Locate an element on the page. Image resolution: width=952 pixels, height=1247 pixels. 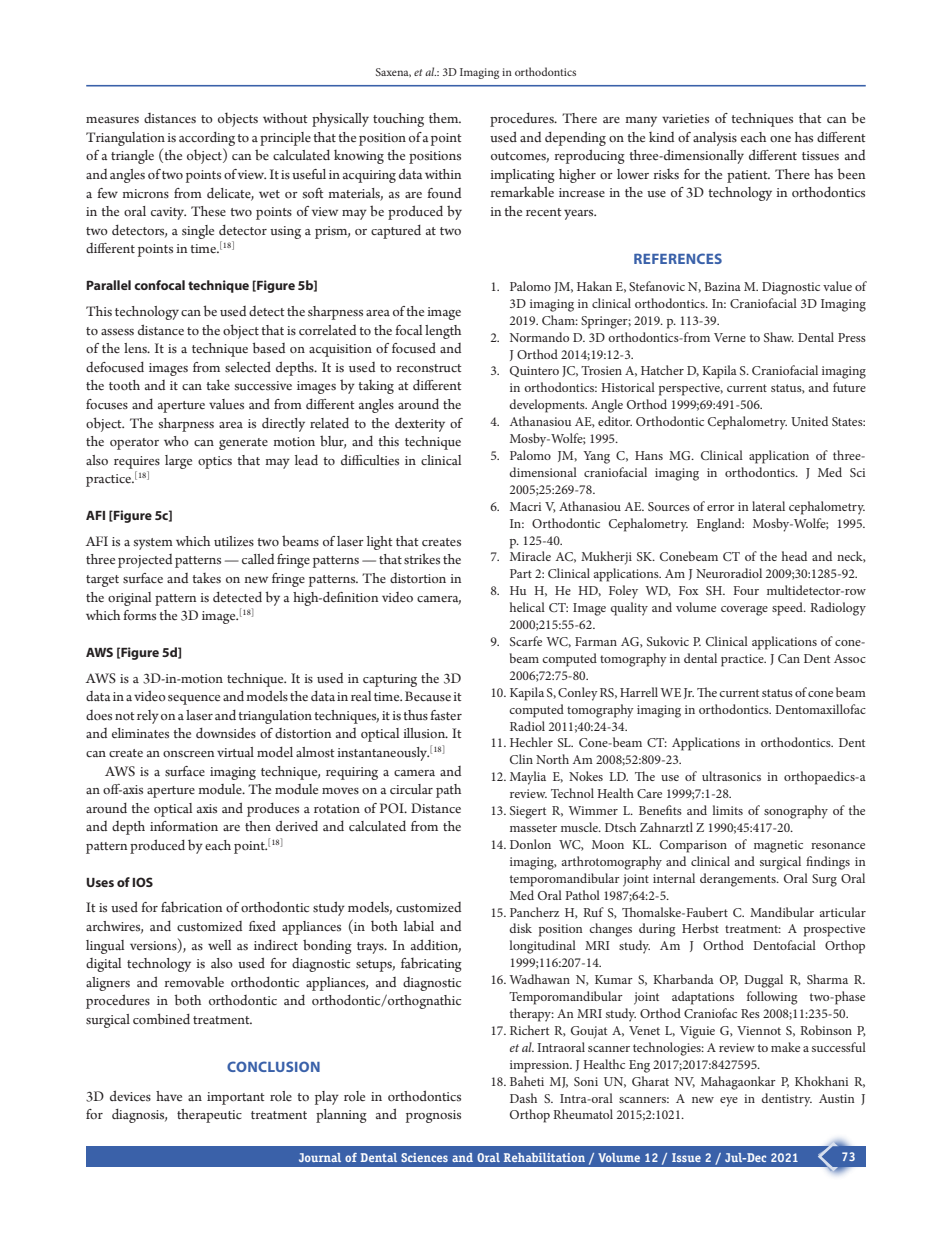
patient is located at coordinates (748, 176).
